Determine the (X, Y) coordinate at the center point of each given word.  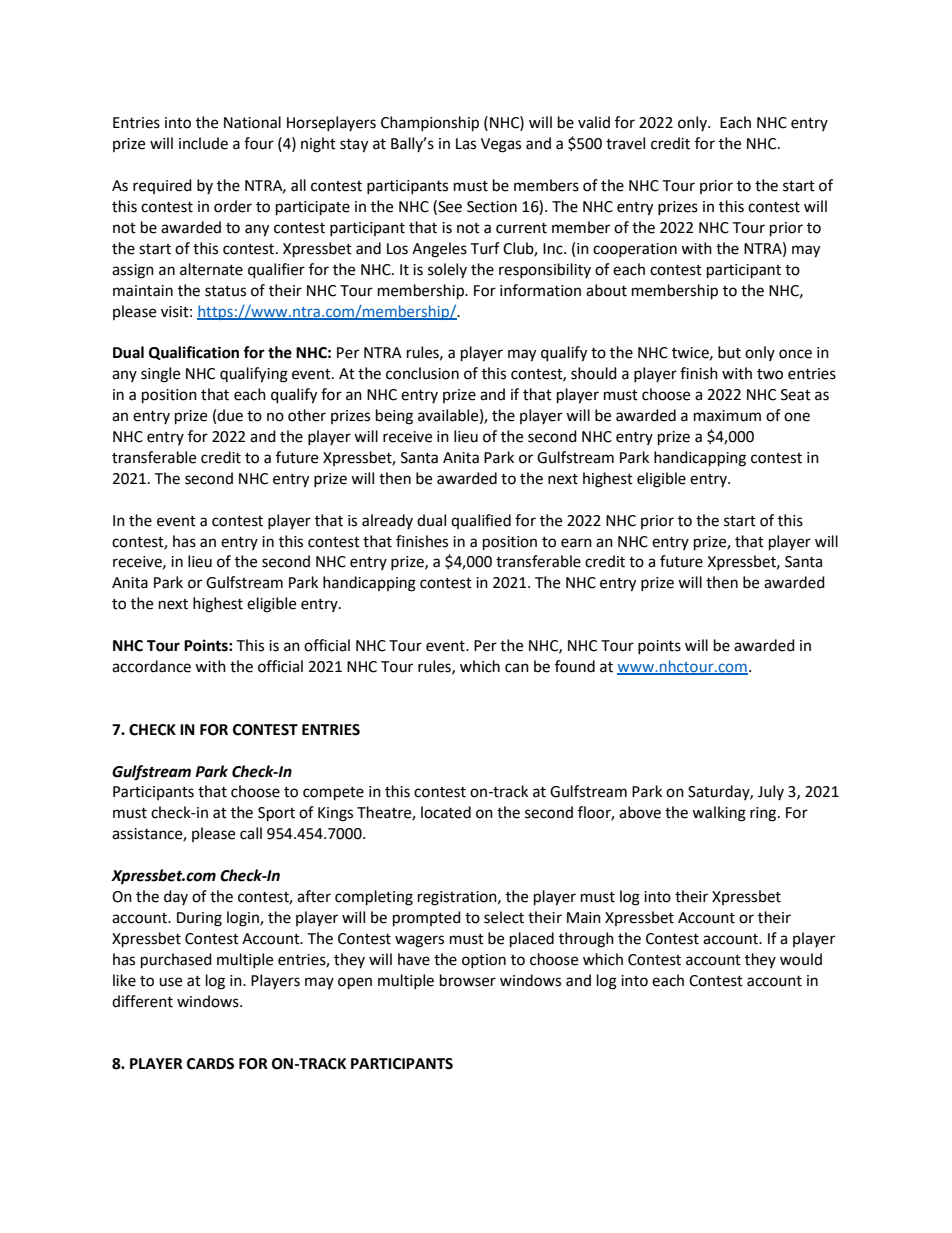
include (203, 143)
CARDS (210, 1064)
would (801, 959)
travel (625, 143)
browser (468, 980)
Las (466, 144)
